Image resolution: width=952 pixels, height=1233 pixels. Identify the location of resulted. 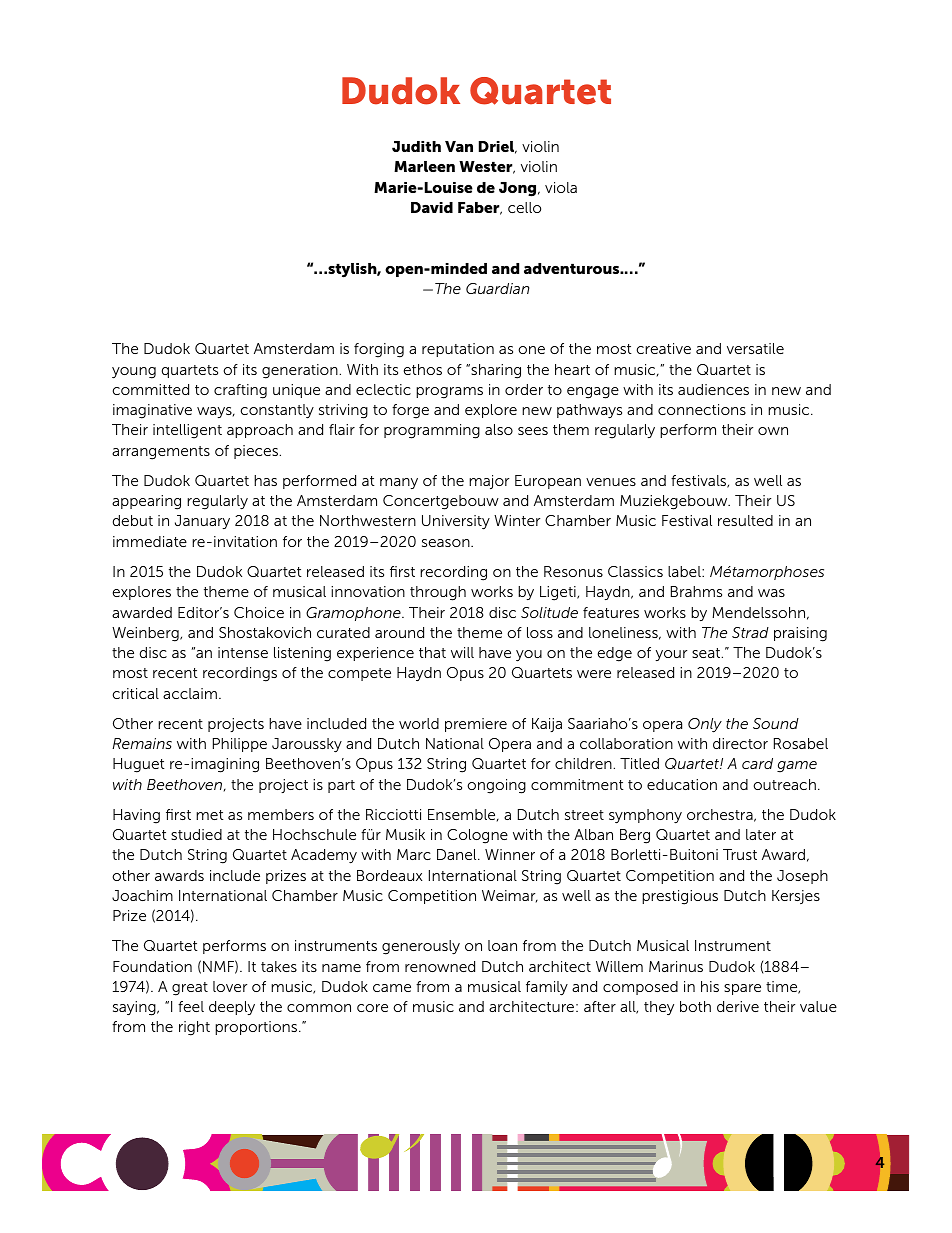
(745, 520).
